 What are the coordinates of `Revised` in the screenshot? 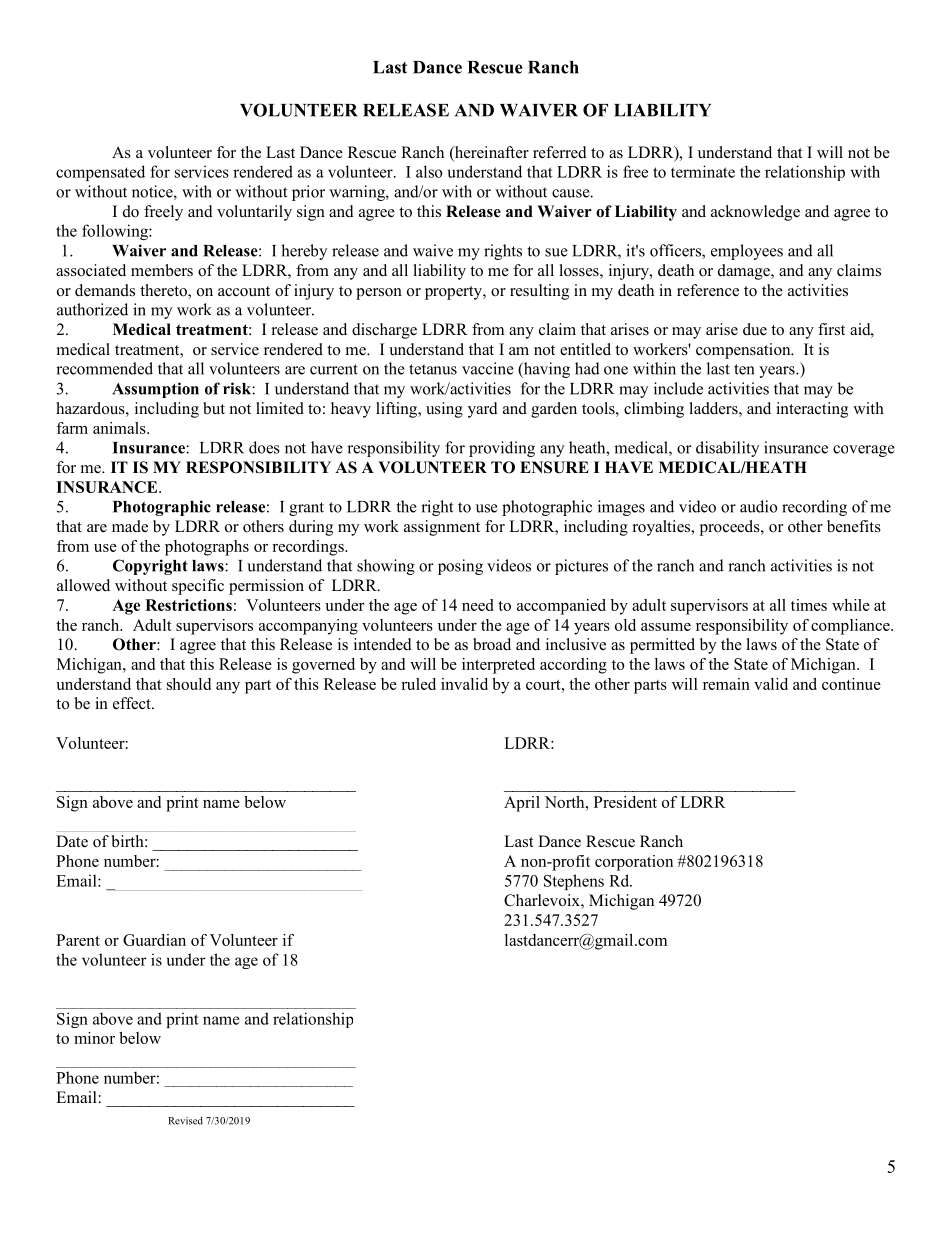 It's located at (185, 1121).
